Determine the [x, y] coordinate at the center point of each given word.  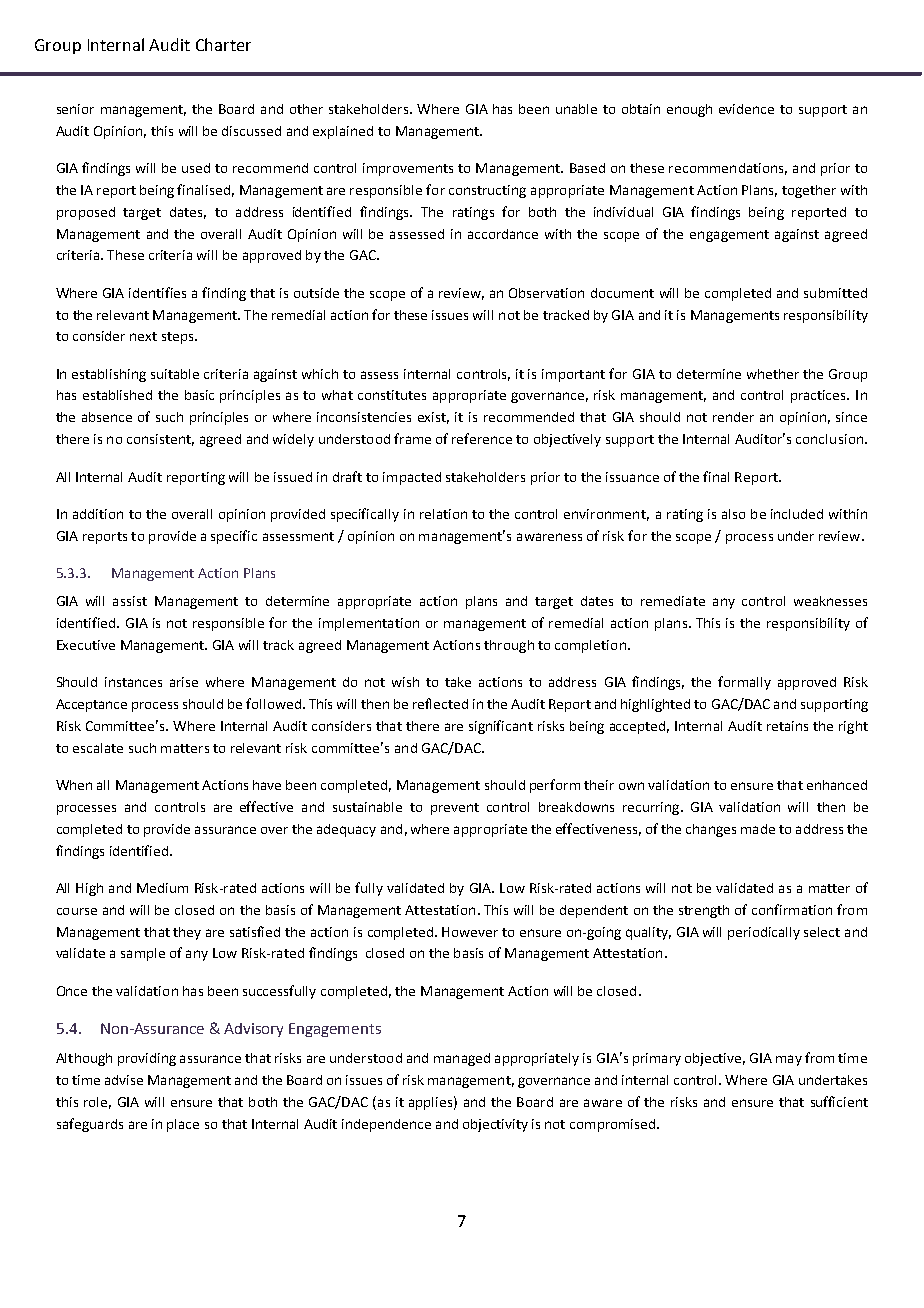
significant [501, 727]
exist [433, 418]
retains [787, 726]
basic [199, 395]
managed [462, 1059]
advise [124, 1080]
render [733, 417]
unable [576, 109]
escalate [98, 748]
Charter [223, 44]
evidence [746, 109]
